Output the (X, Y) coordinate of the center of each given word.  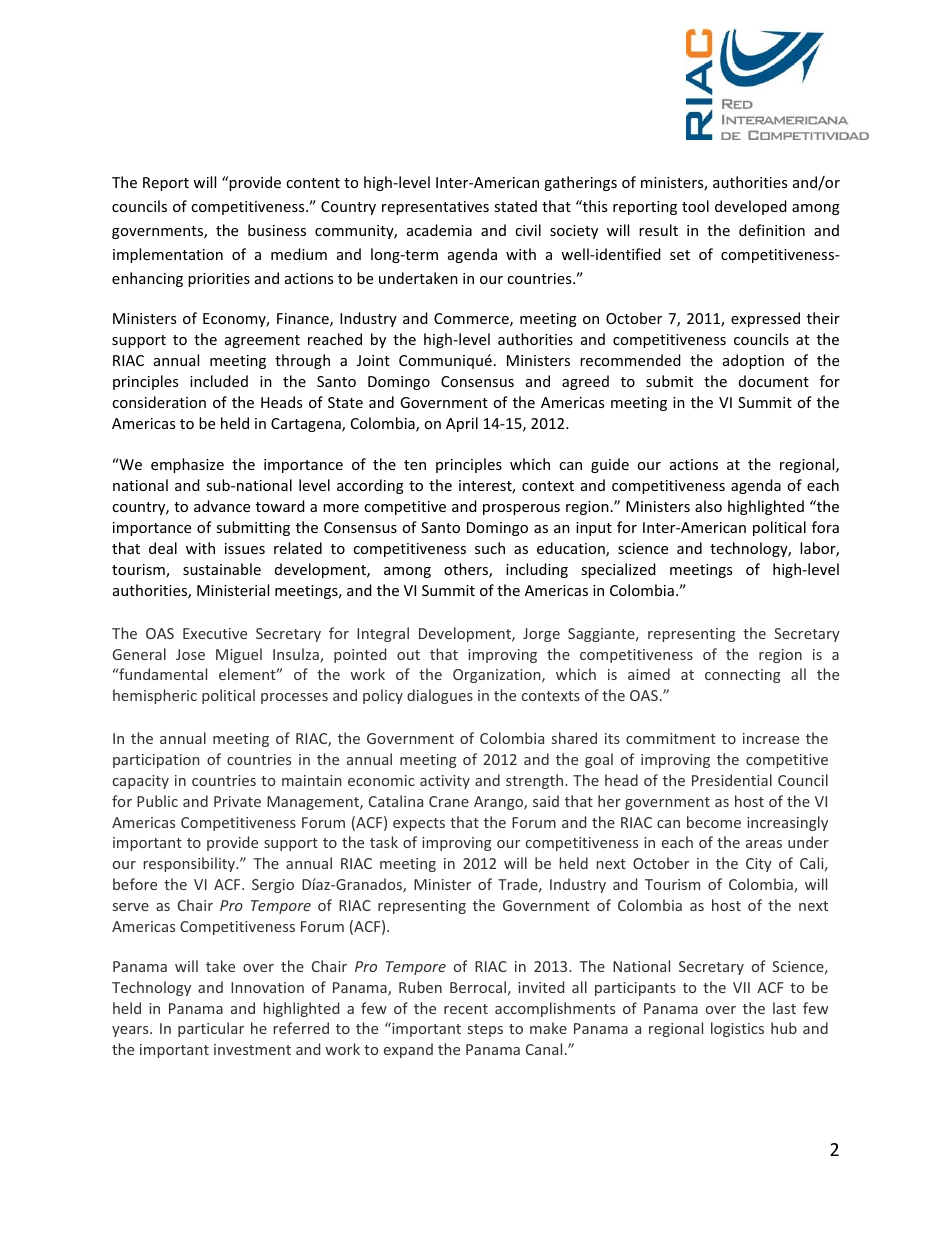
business (277, 230)
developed (751, 207)
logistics (737, 1029)
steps (485, 1030)
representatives (435, 208)
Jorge (541, 635)
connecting (742, 676)
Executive (215, 633)
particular (211, 1029)
